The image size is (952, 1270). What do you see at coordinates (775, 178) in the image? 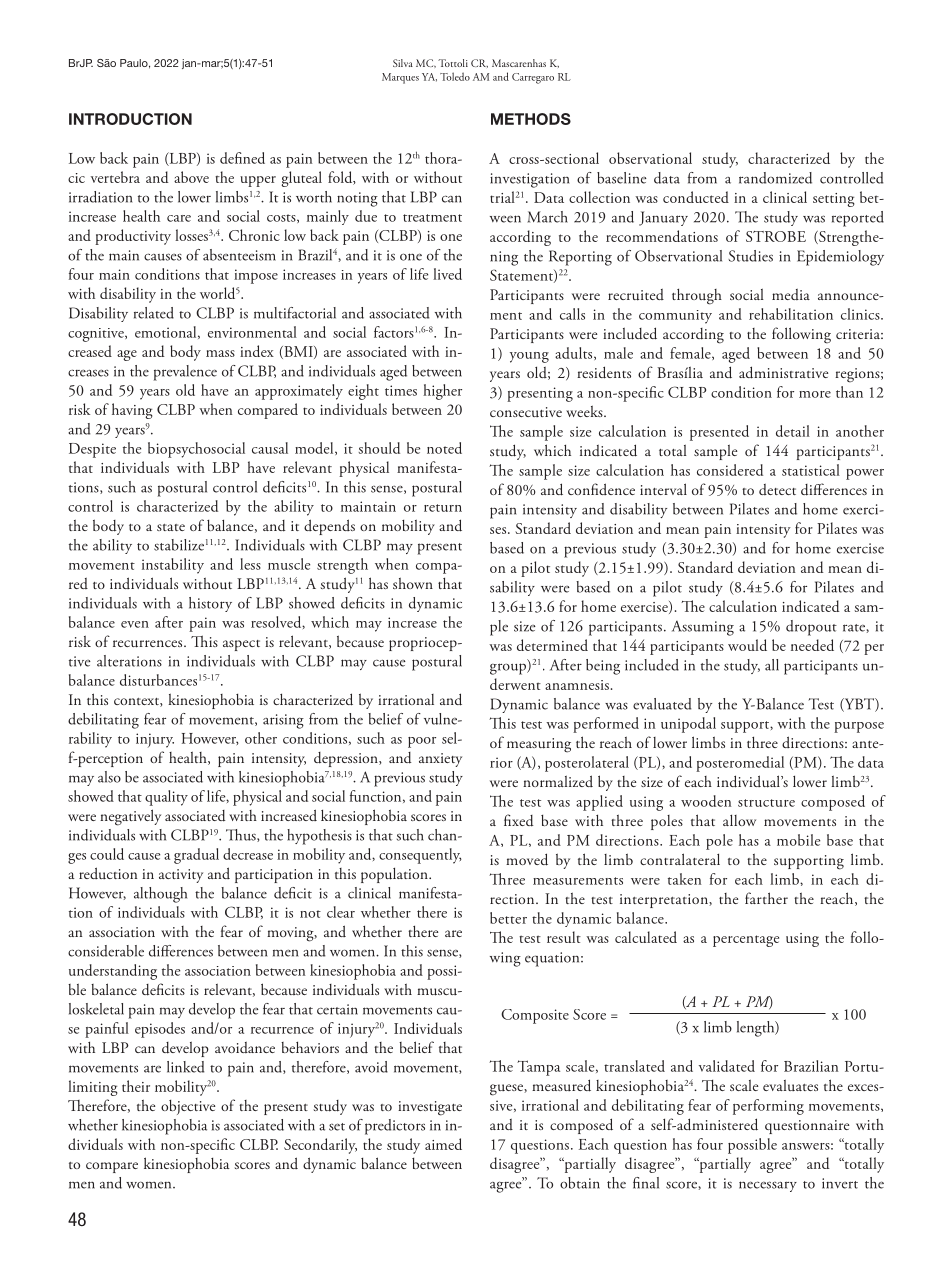
I see `randomized` at bounding box center [775, 178].
